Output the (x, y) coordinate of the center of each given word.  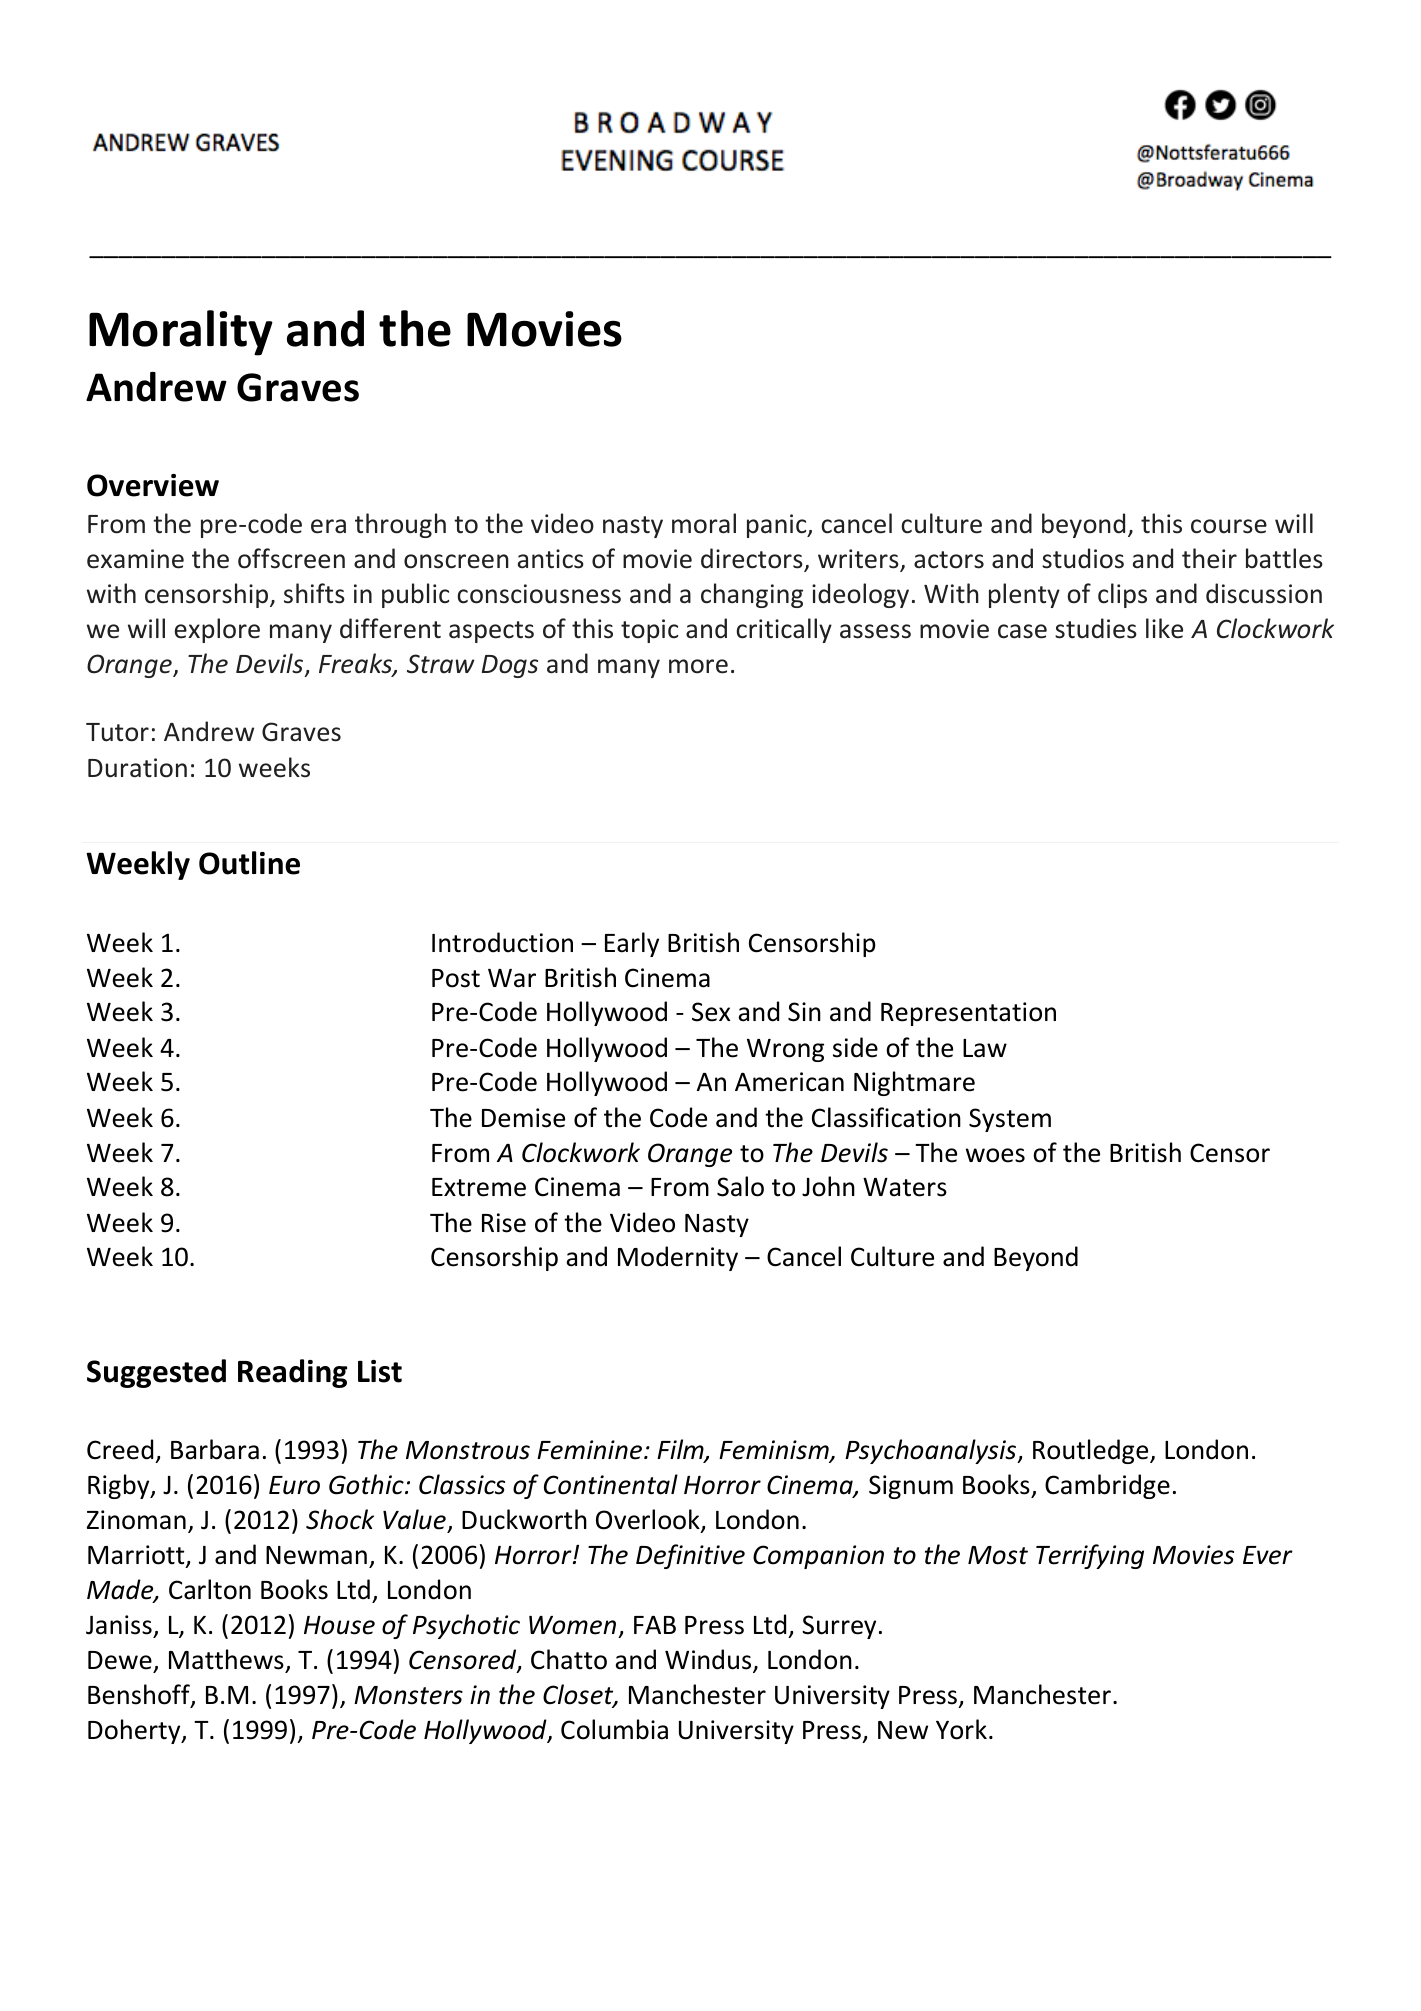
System (1010, 1120)
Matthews (226, 1659)
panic (778, 526)
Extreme (479, 1187)
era (328, 526)
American (789, 1082)
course (1229, 526)
